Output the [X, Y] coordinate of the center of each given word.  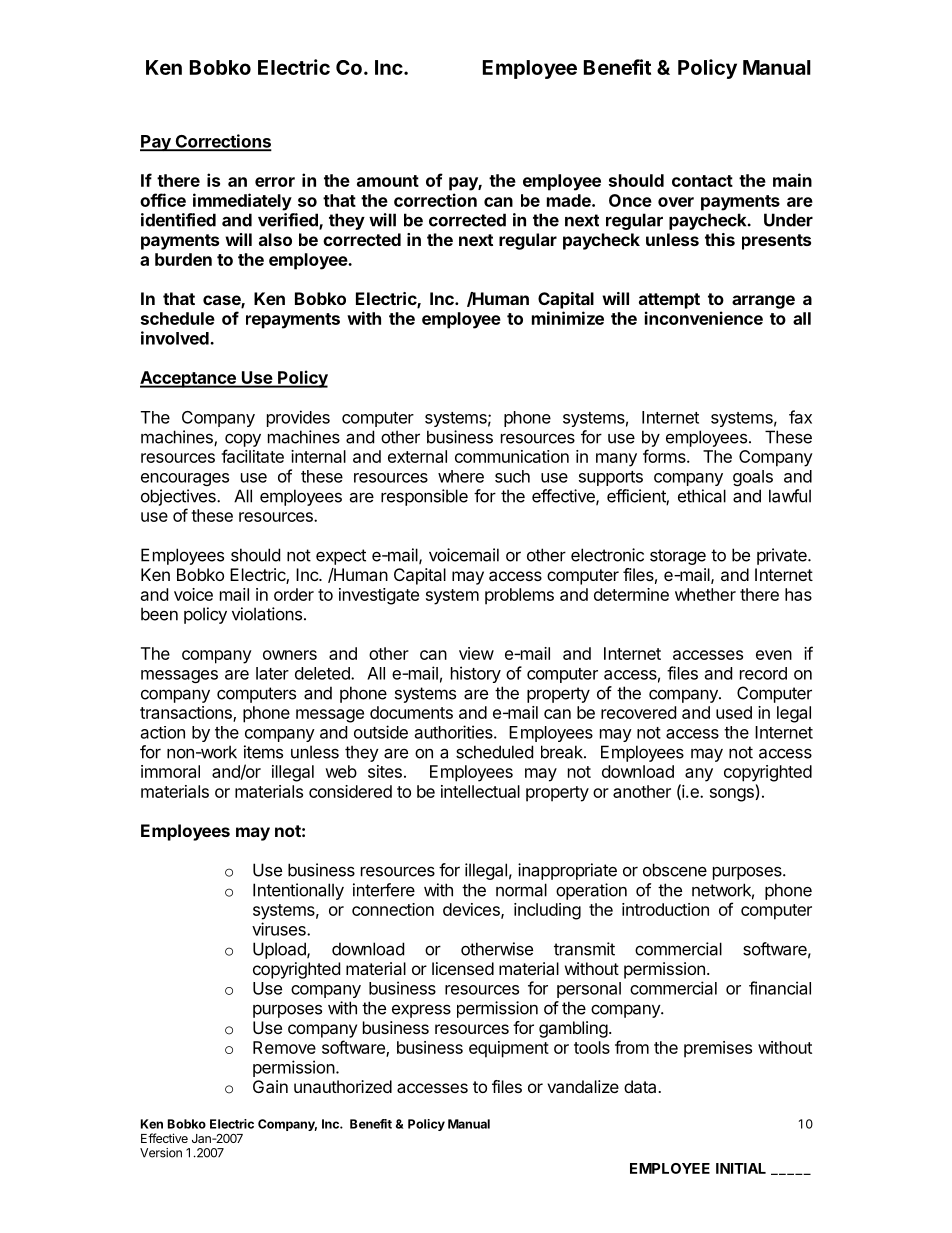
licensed [463, 968]
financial [780, 988]
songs [732, 795]
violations [267, 614]
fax [800, 417]
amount [388, 181]
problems [519, 596]
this [720, 239]
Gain [270, 1086]
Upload [280, 950]
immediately [242, 202]
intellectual [480, 791]
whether [705, 594]
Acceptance [189, 379]
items [263, 752]
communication [512, 456]
